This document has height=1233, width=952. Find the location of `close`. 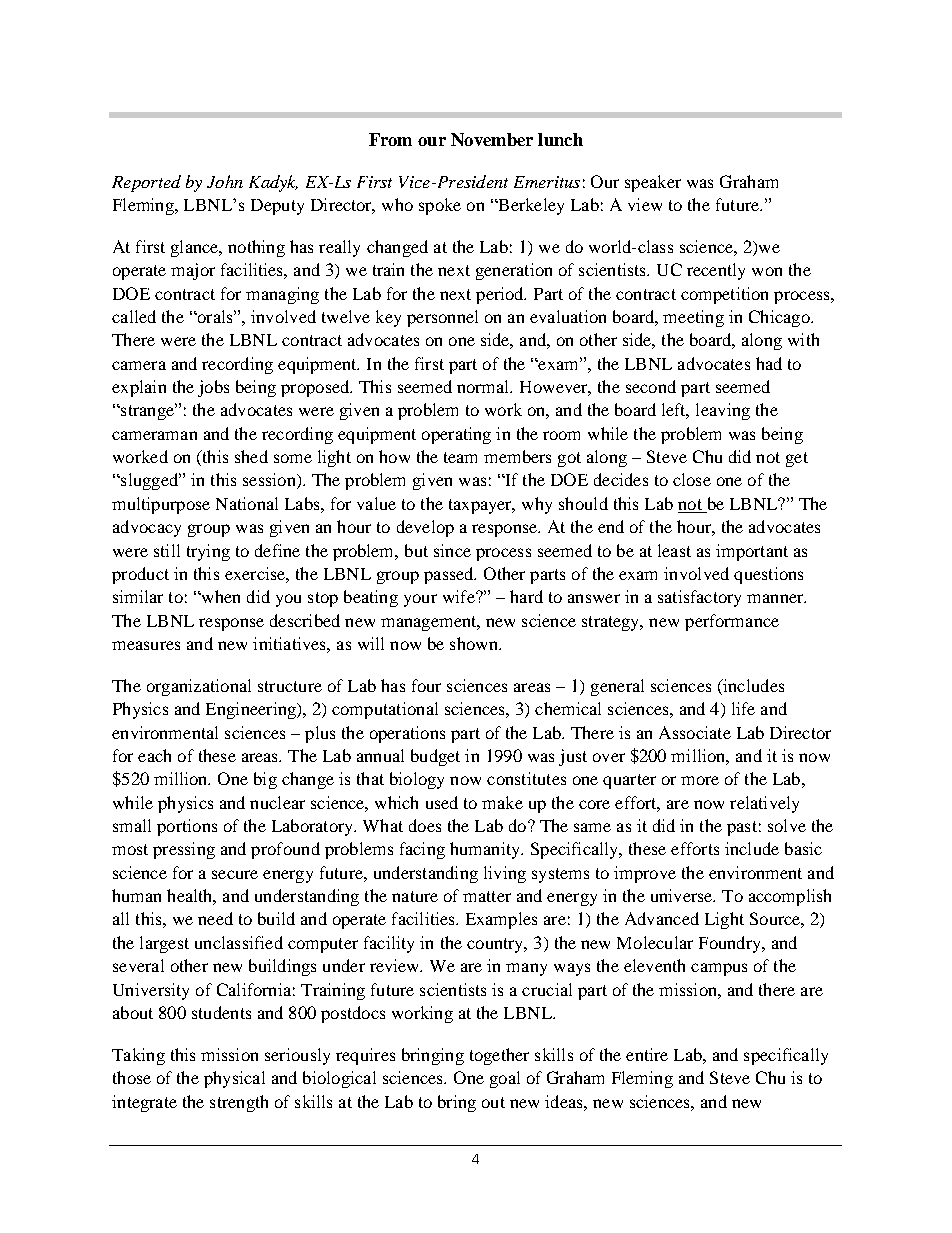

close is located at coordinates (692, 479).
